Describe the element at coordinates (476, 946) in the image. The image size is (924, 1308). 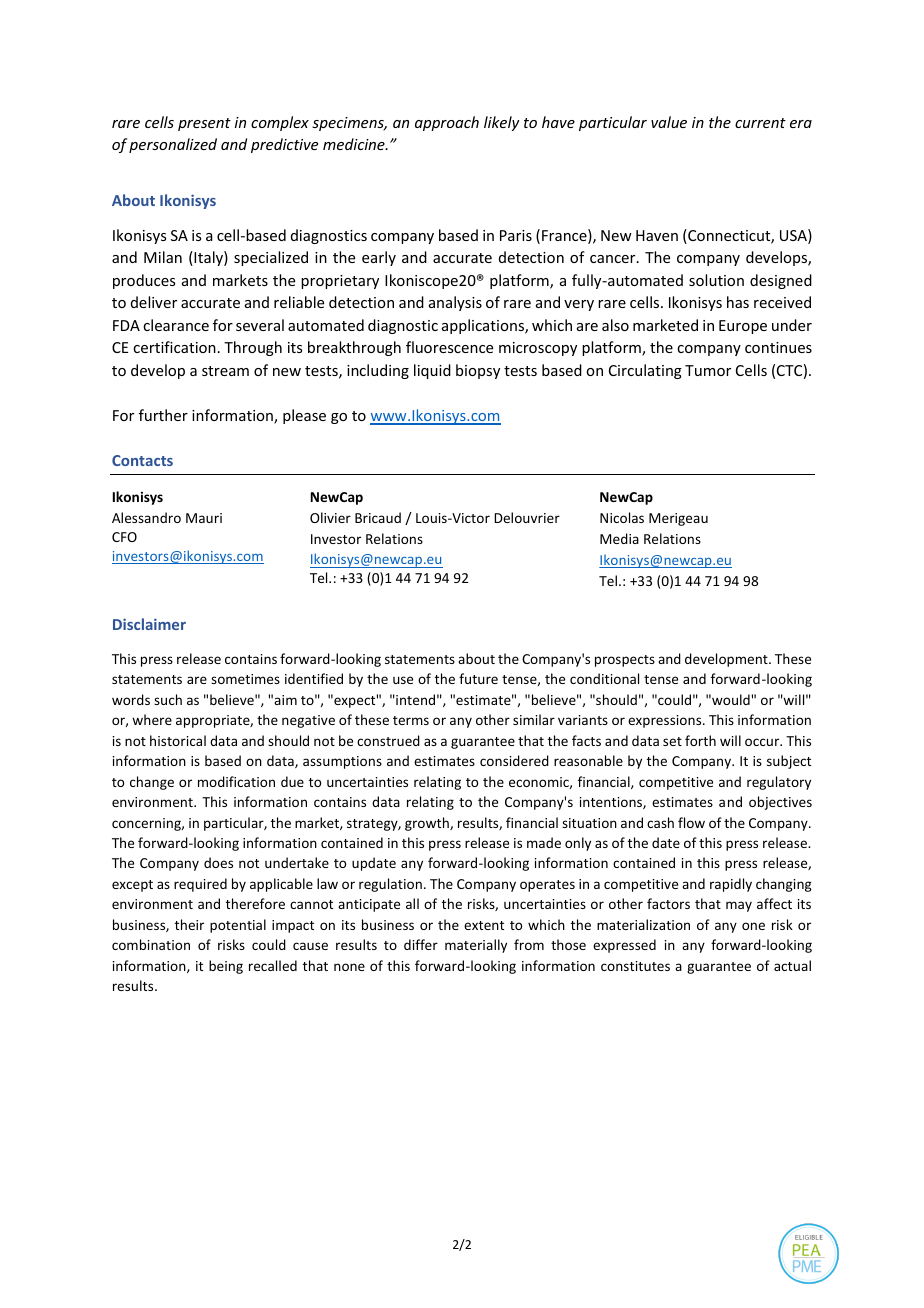
I see `materially` at that location.
